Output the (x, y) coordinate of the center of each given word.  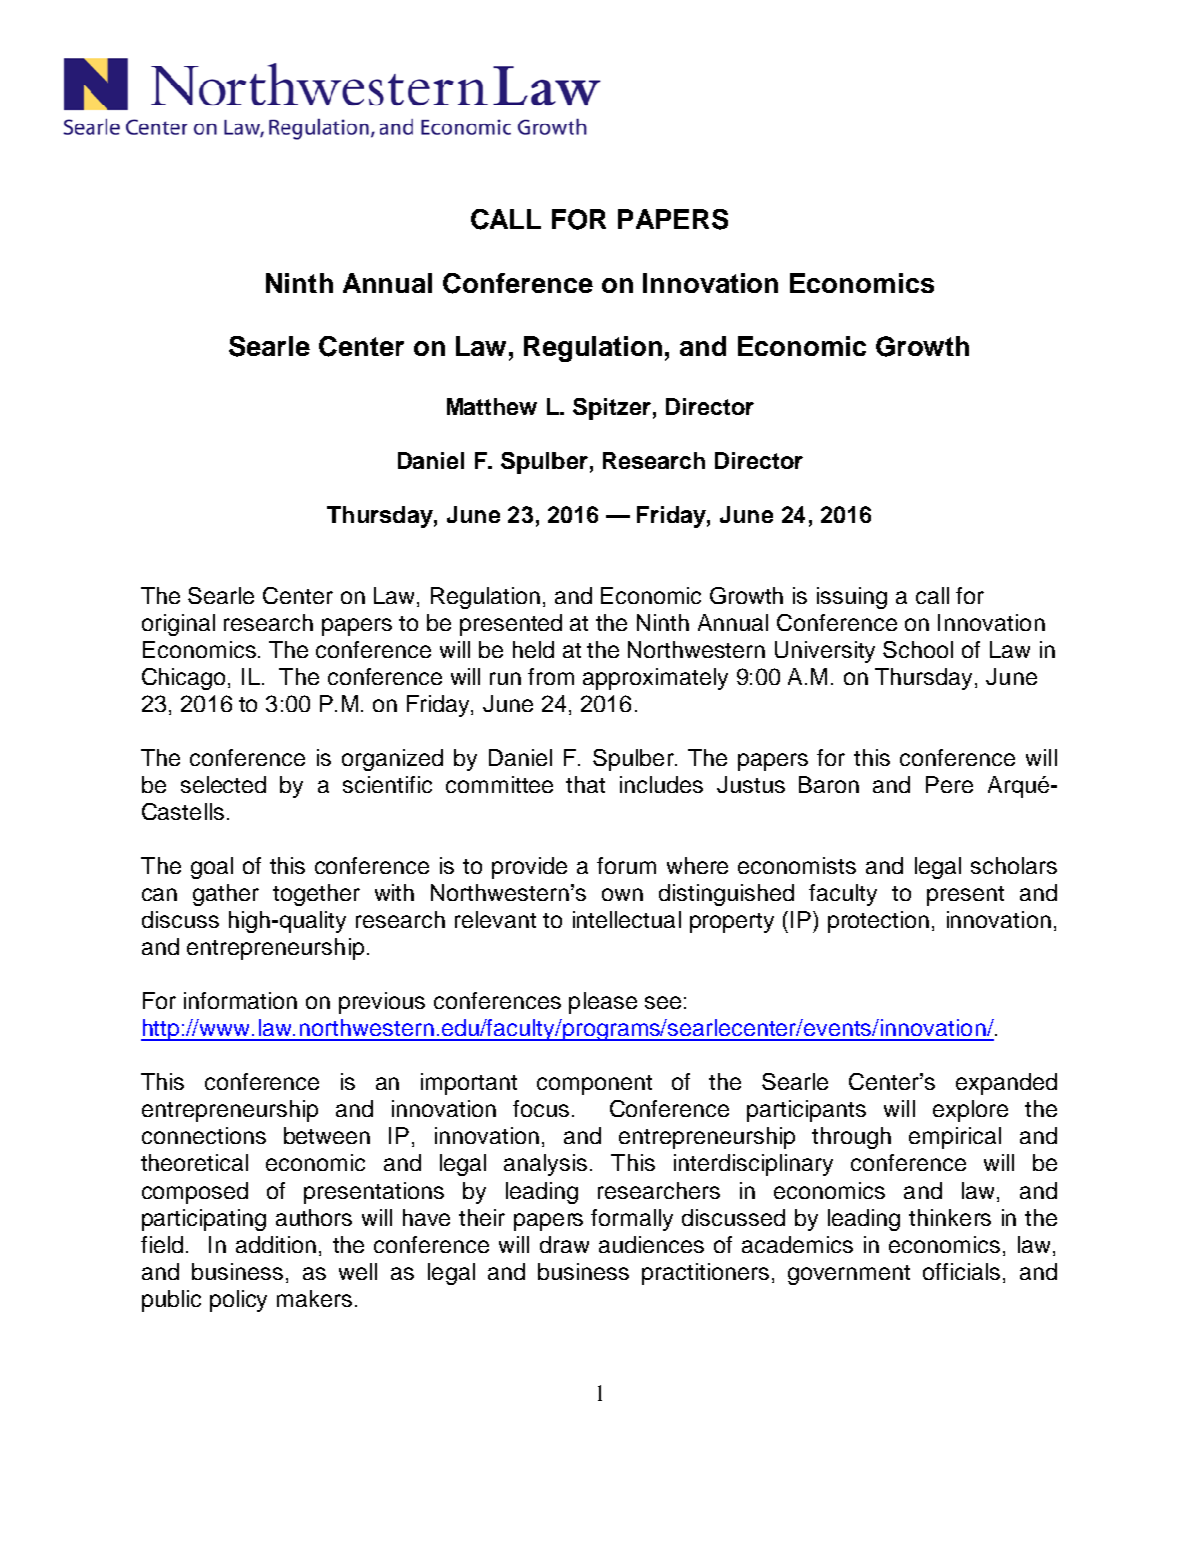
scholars (1014, 865)
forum (626, 865)
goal (212, 868)
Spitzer (612, 409)
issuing (852, 598)
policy (238, 1301)
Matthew (492, 406)
